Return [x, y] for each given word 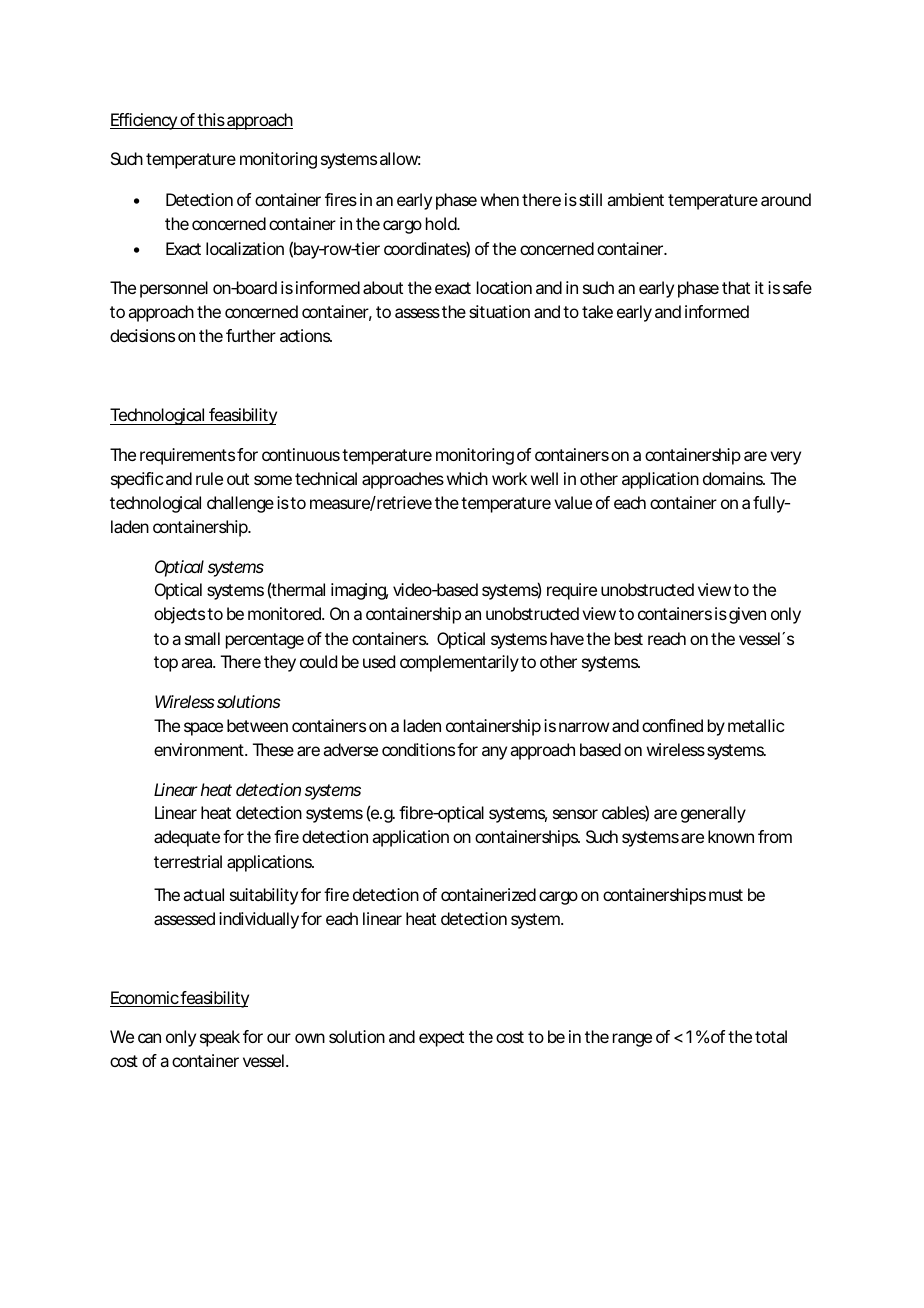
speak [220, 1038]
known [731, 836]
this [211, 121]
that [736, 287]
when [500, 199]
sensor [575, 814]
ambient [635, 199]
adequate [187, 838]
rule [209, 478]
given [747, 615]
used [379, 661]
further [251, 335]
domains [733, 478]
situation [499, 311]
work [509, 478]
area [196, 663]
